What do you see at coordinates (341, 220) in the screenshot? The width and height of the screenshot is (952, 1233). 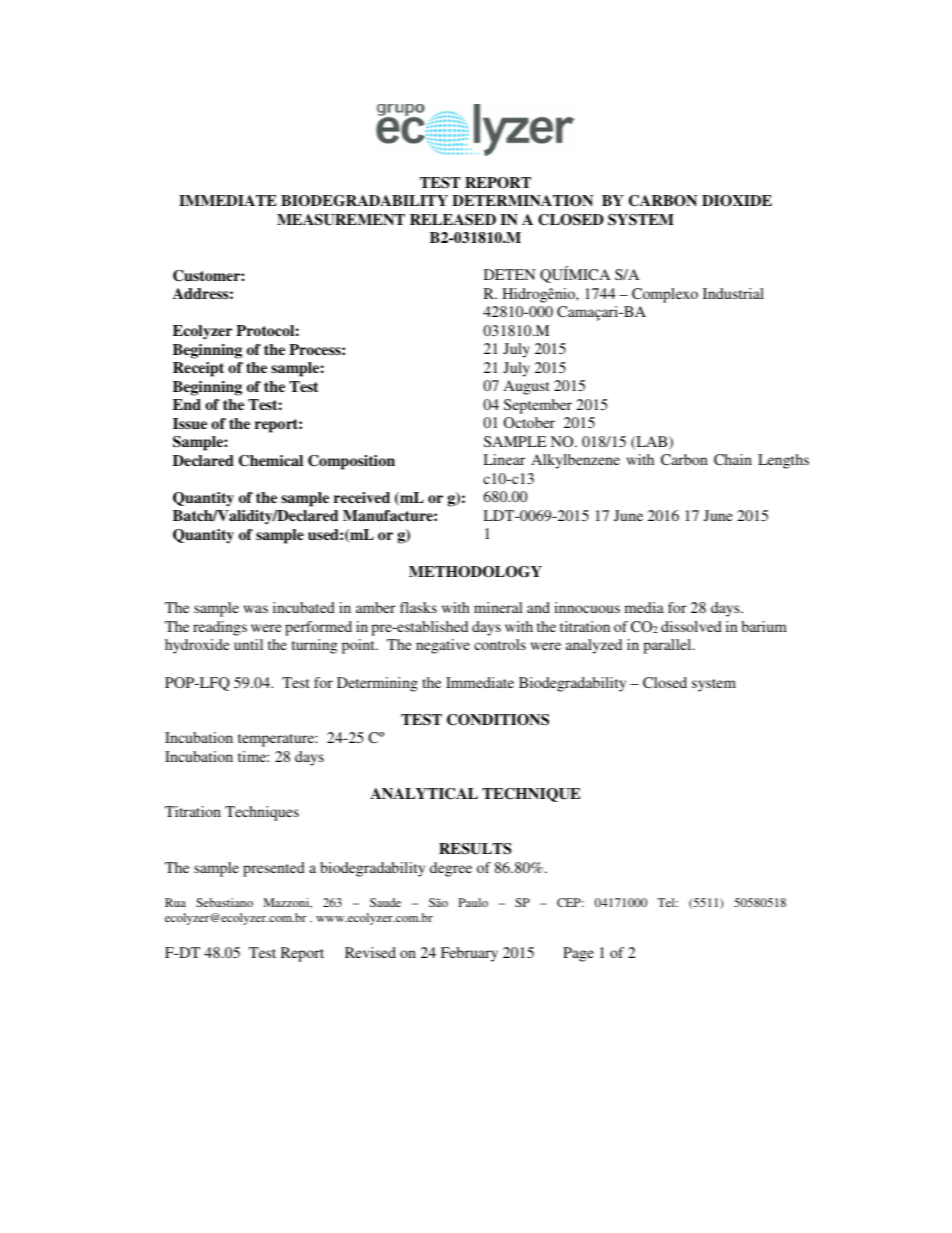 I see `MEASUREMENT` at bounding box center [341, 220].
